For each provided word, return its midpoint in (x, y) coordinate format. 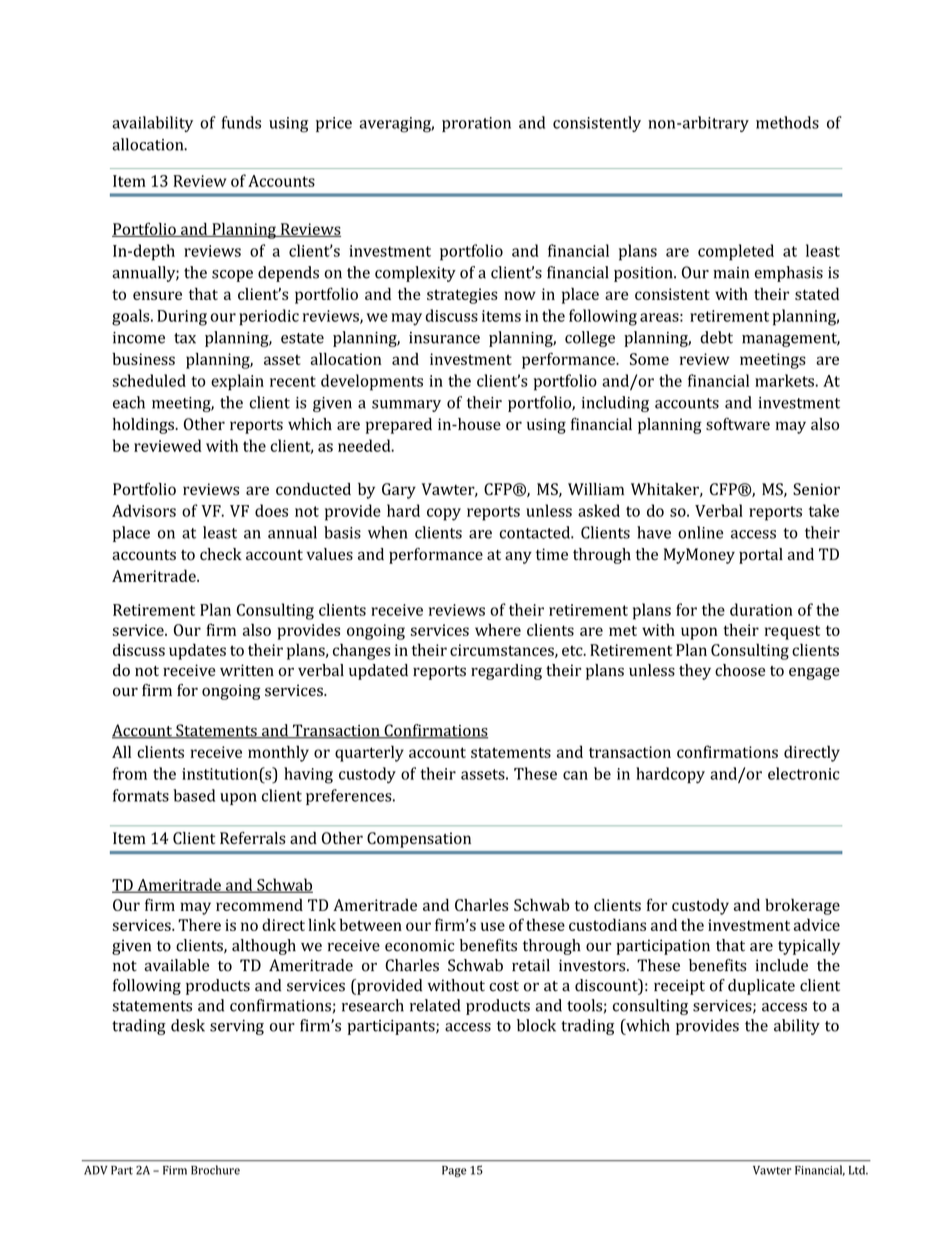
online (700, 532)
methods (787, 122)
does (271, 510)
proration (476, 124)
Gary (399, 491)
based (194, 795)
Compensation (419, 840)
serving (237, 1027)
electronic (804, 773)
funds (241, 122)
